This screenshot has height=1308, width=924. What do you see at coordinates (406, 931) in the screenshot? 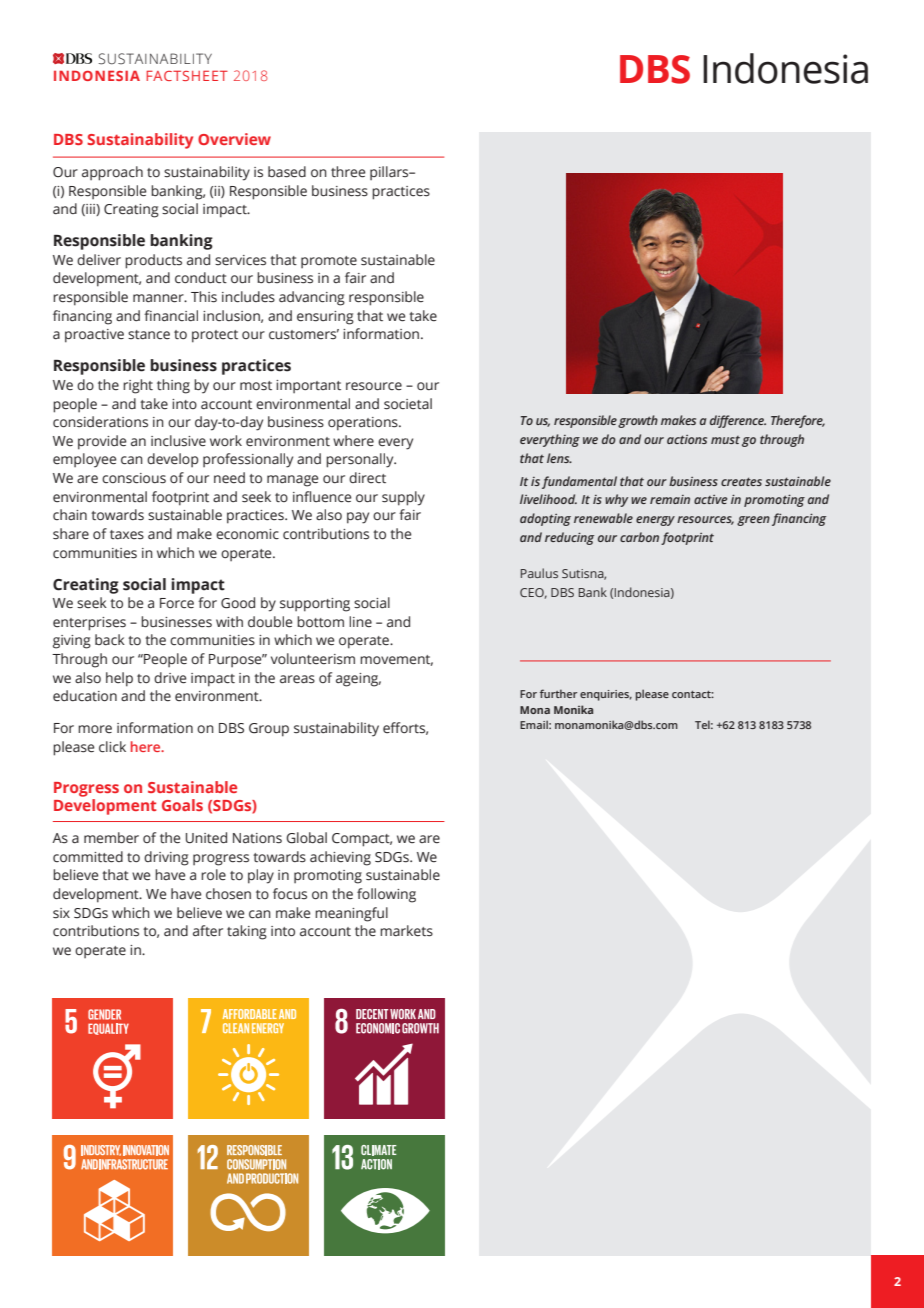
I see `markets` at bounding box center [406, 931].
